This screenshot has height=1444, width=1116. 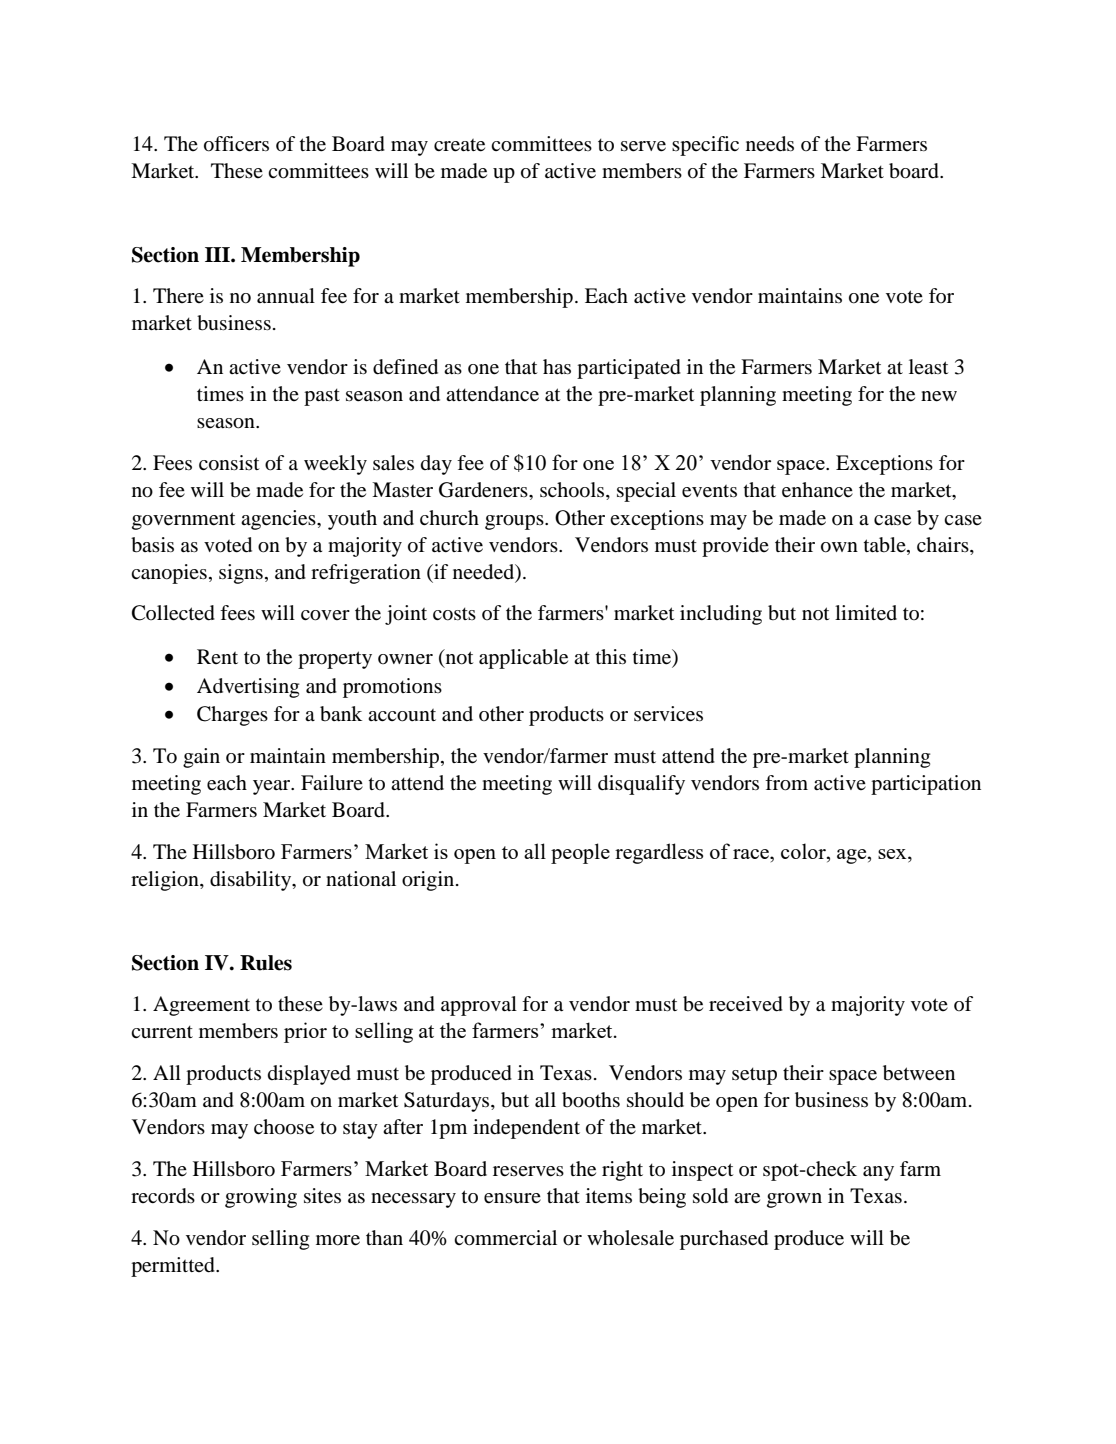 What do you see at coordinates (261, 1198) in the screenshot?
I see `growing` at bounding box center [261, 1198].
